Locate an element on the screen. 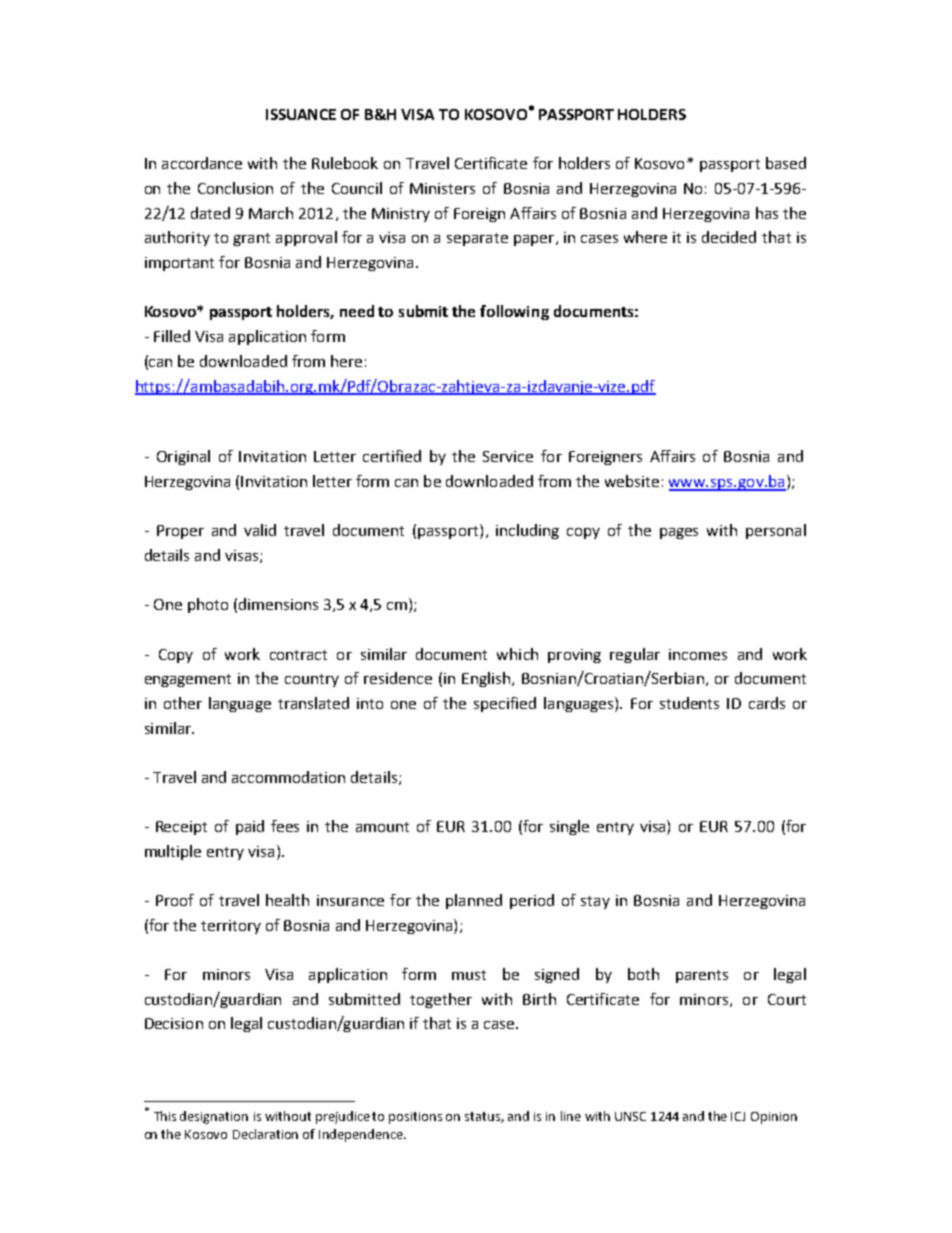  which is located at coordinates (517, 654).
